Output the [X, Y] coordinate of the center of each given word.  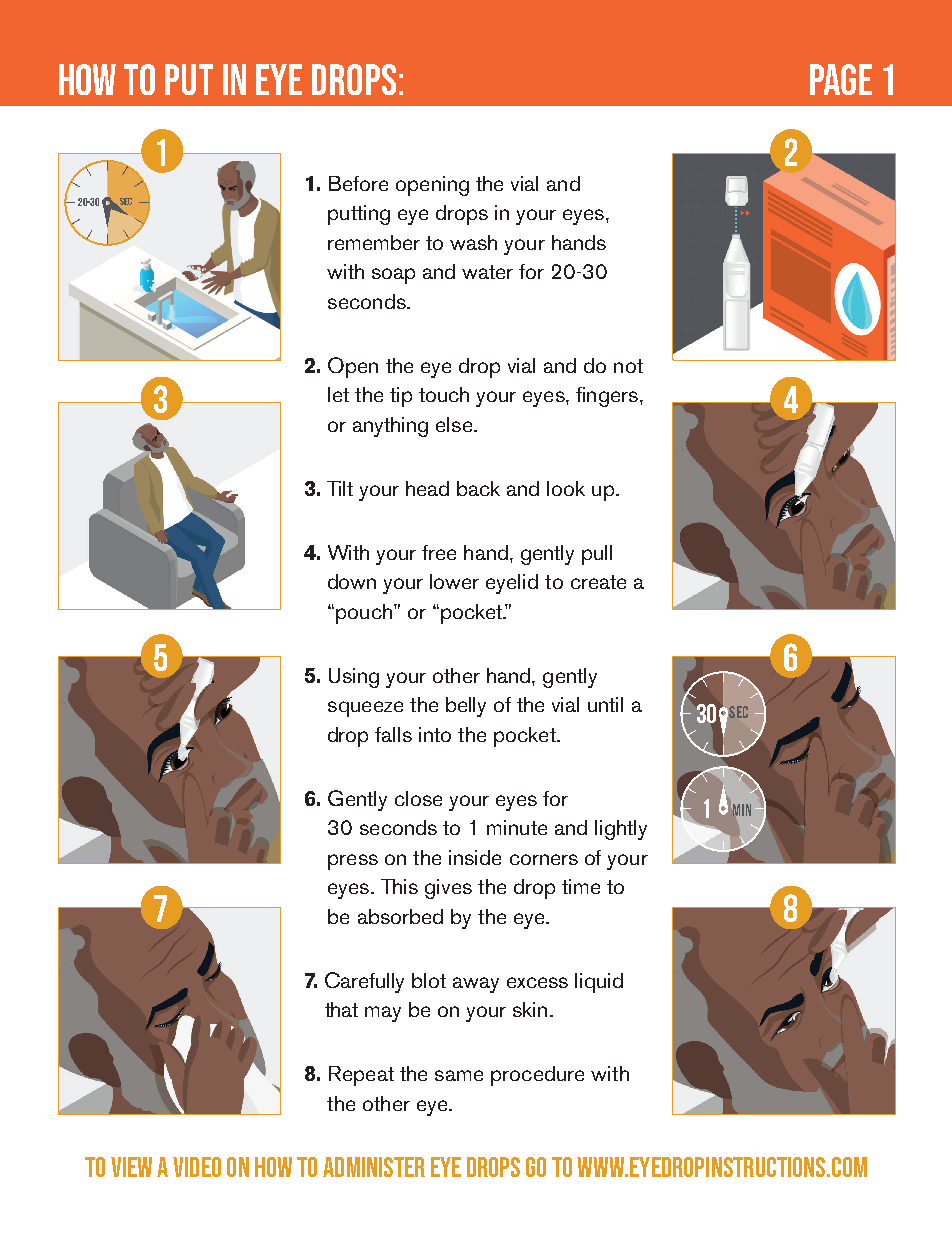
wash [473, 242]
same [459, 1075]
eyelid [512, 584]
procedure [537, 1076]
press [353, 862]
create [598, 582]
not [628, 366]
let [338, 394]
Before [358, 183]
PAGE [841, 79]
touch [444, 394]
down [352, 581]
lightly [621, 830]
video [197, 1167]
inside [475, 857]
